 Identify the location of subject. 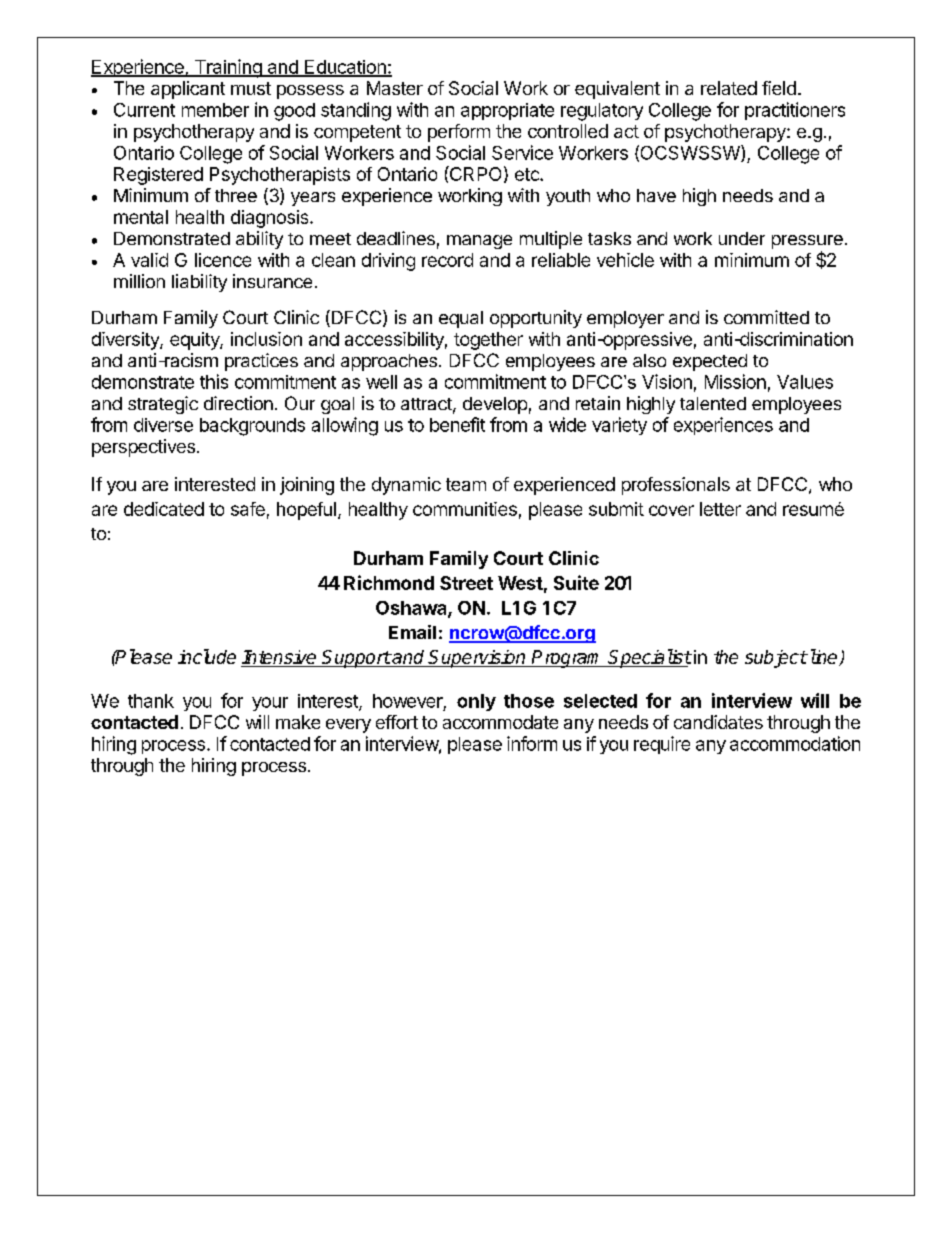
(776, 659).
